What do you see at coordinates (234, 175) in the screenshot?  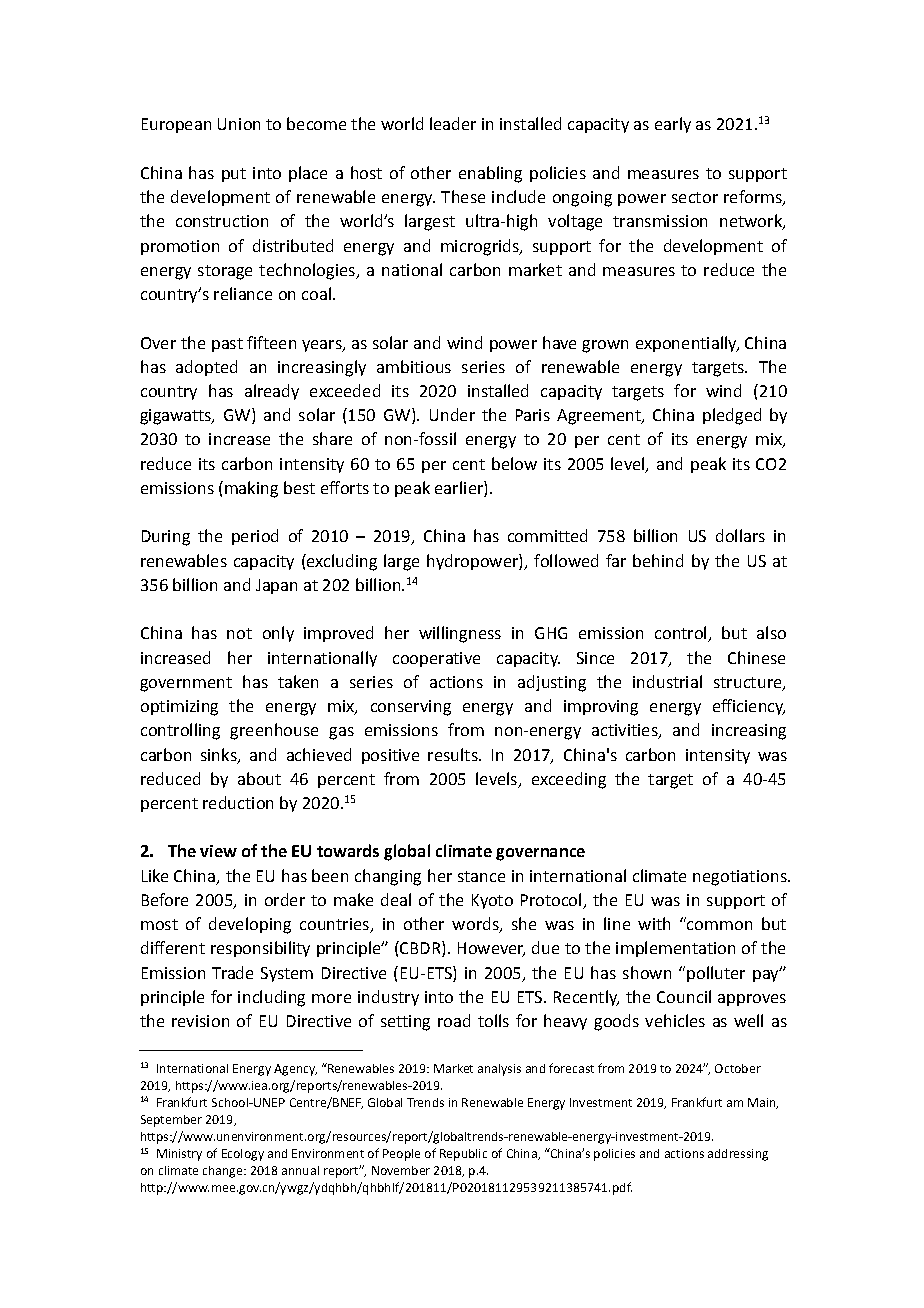 I see `put` at bounding box center [234, 175].
